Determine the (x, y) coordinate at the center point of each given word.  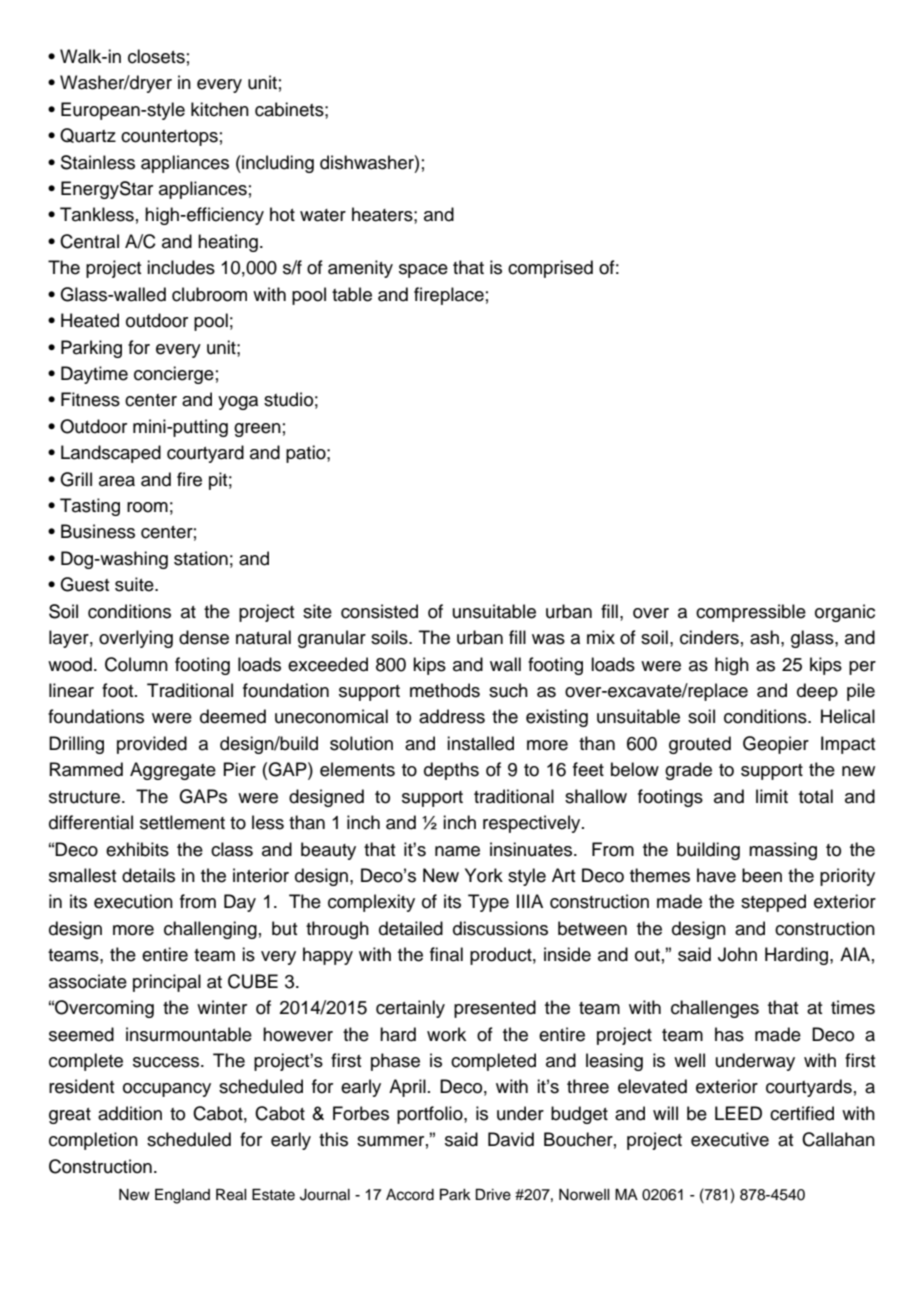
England (182, 1196)
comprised (550, 269)
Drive (493, 1195)
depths (451, 771)
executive (730, 1139)
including (277, 164)
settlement (182, 822)
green (257, 430)
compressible (751, 613)
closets (156, 56)
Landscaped (111, 454)
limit (772, 796)
